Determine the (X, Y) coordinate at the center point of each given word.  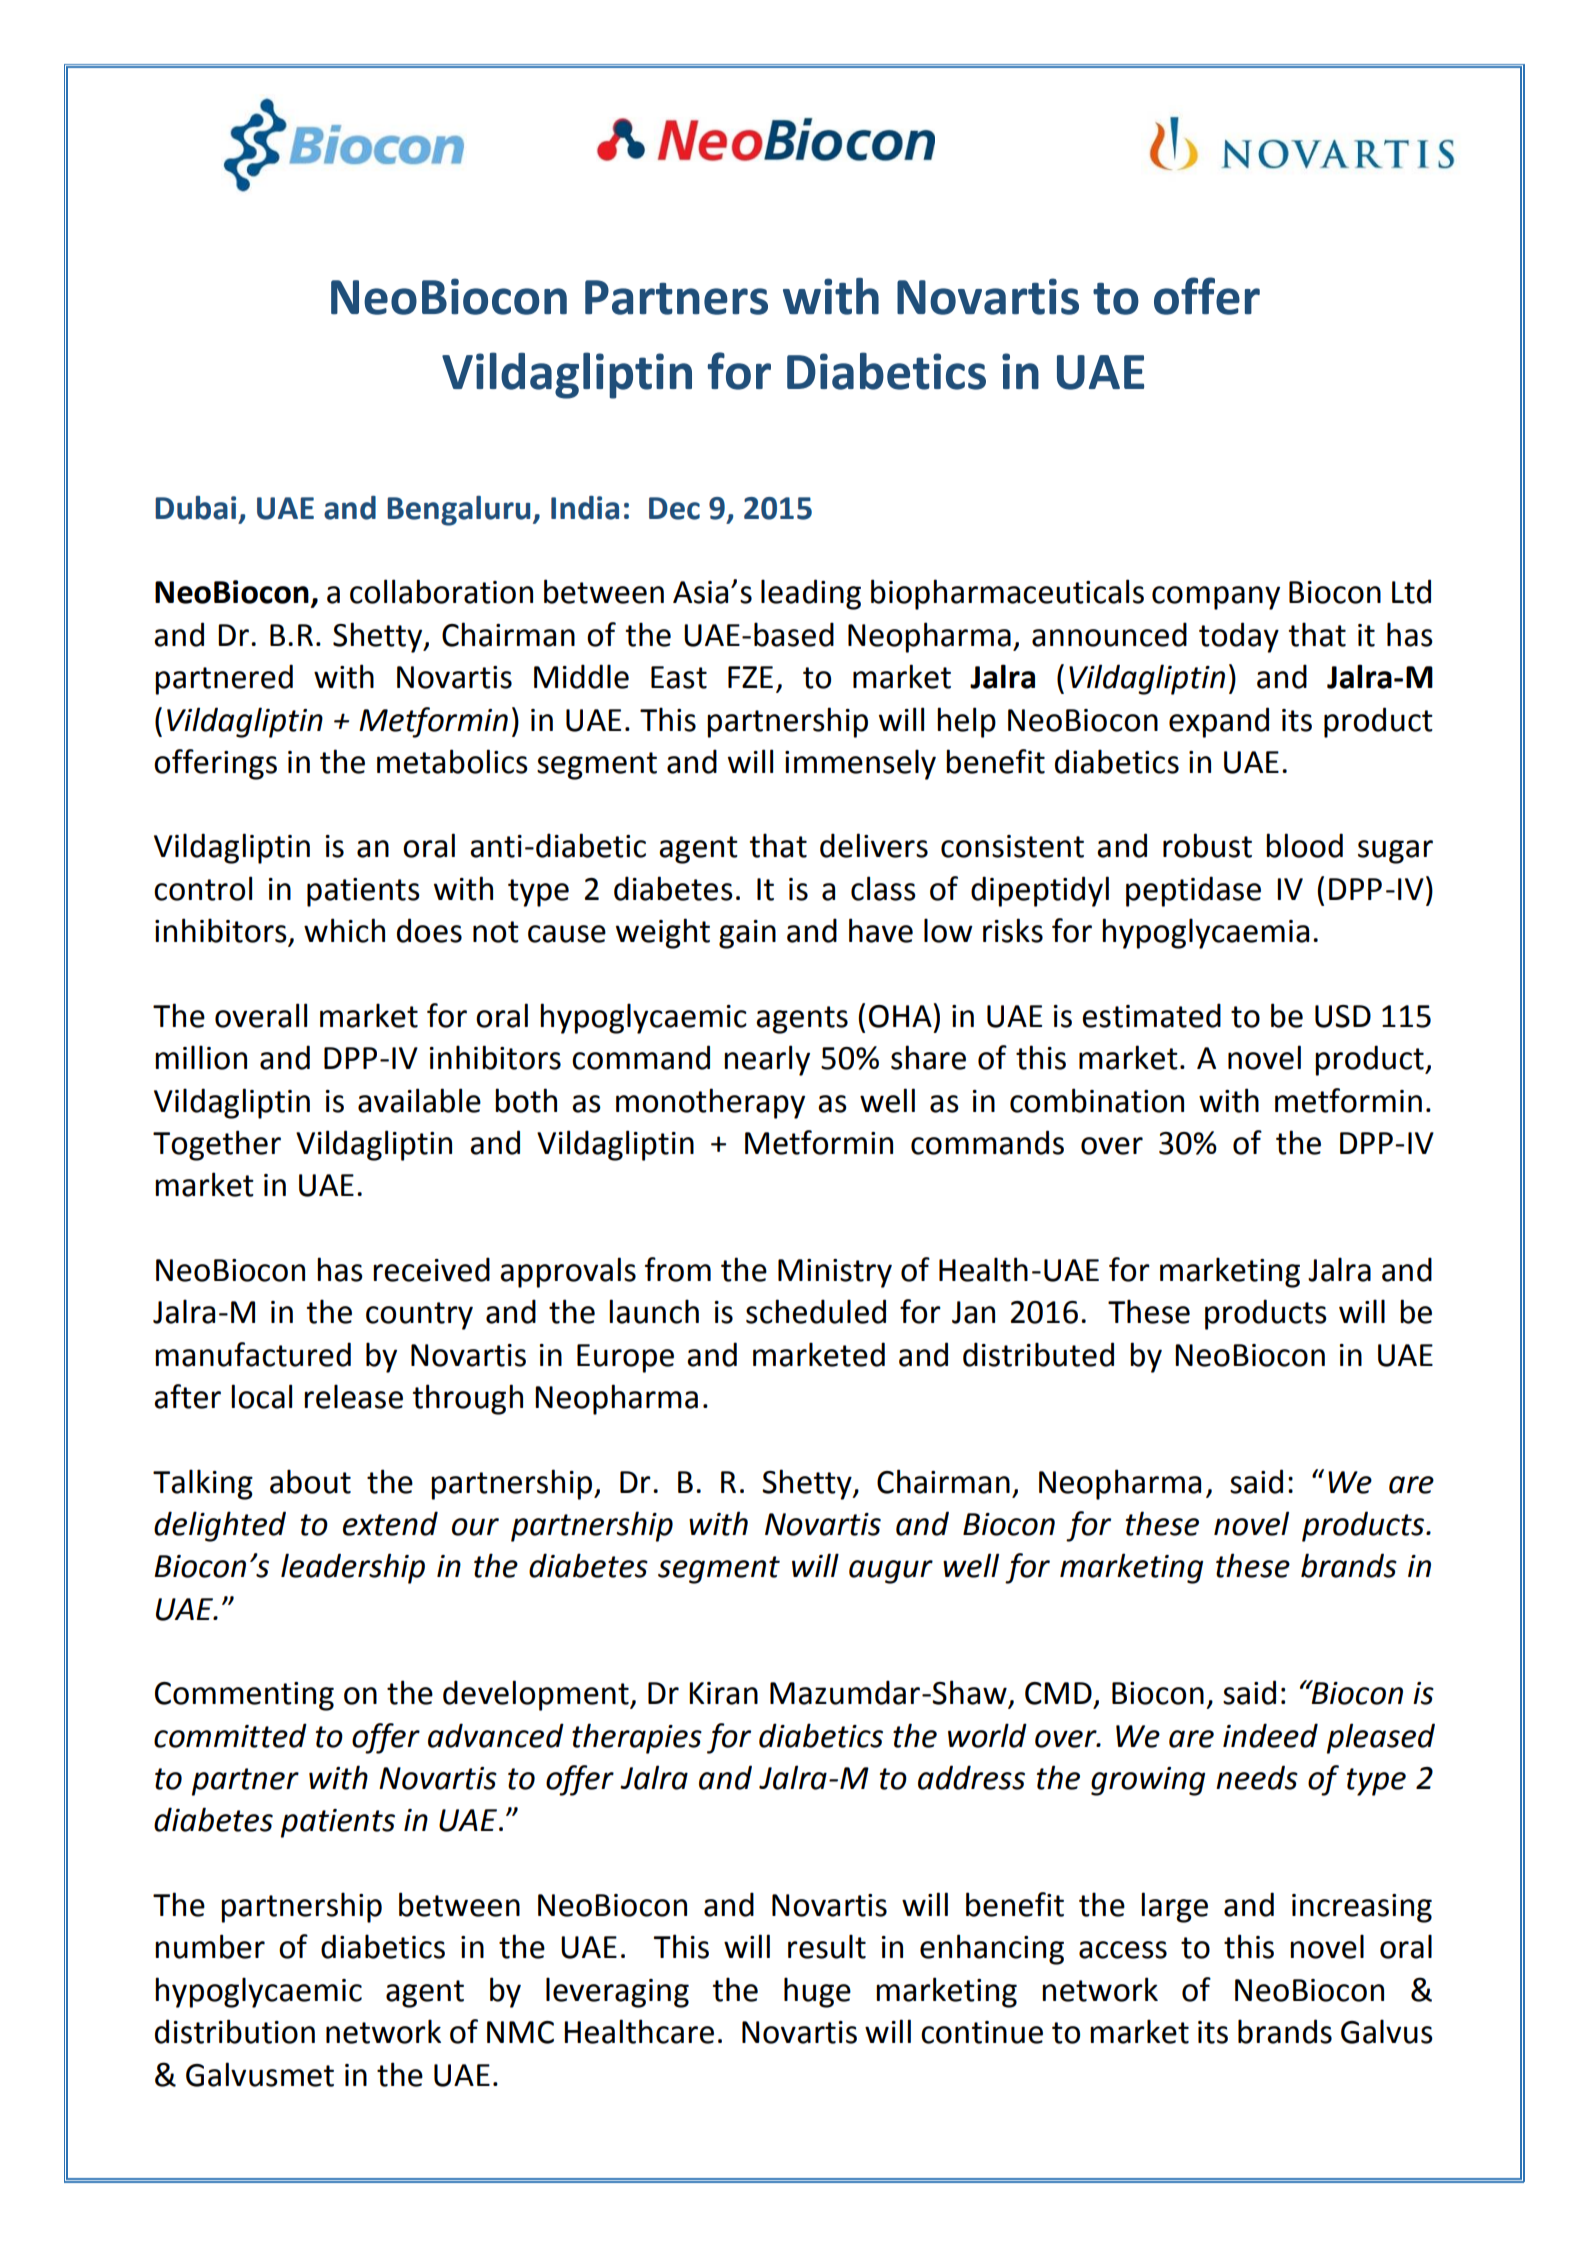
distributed (1038, 1354)
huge (817, 1992)
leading (811, 594)
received (431, 1269)
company (1216, 598)
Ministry (835, 1273)
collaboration (441, 591)
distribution (235, 2031)
